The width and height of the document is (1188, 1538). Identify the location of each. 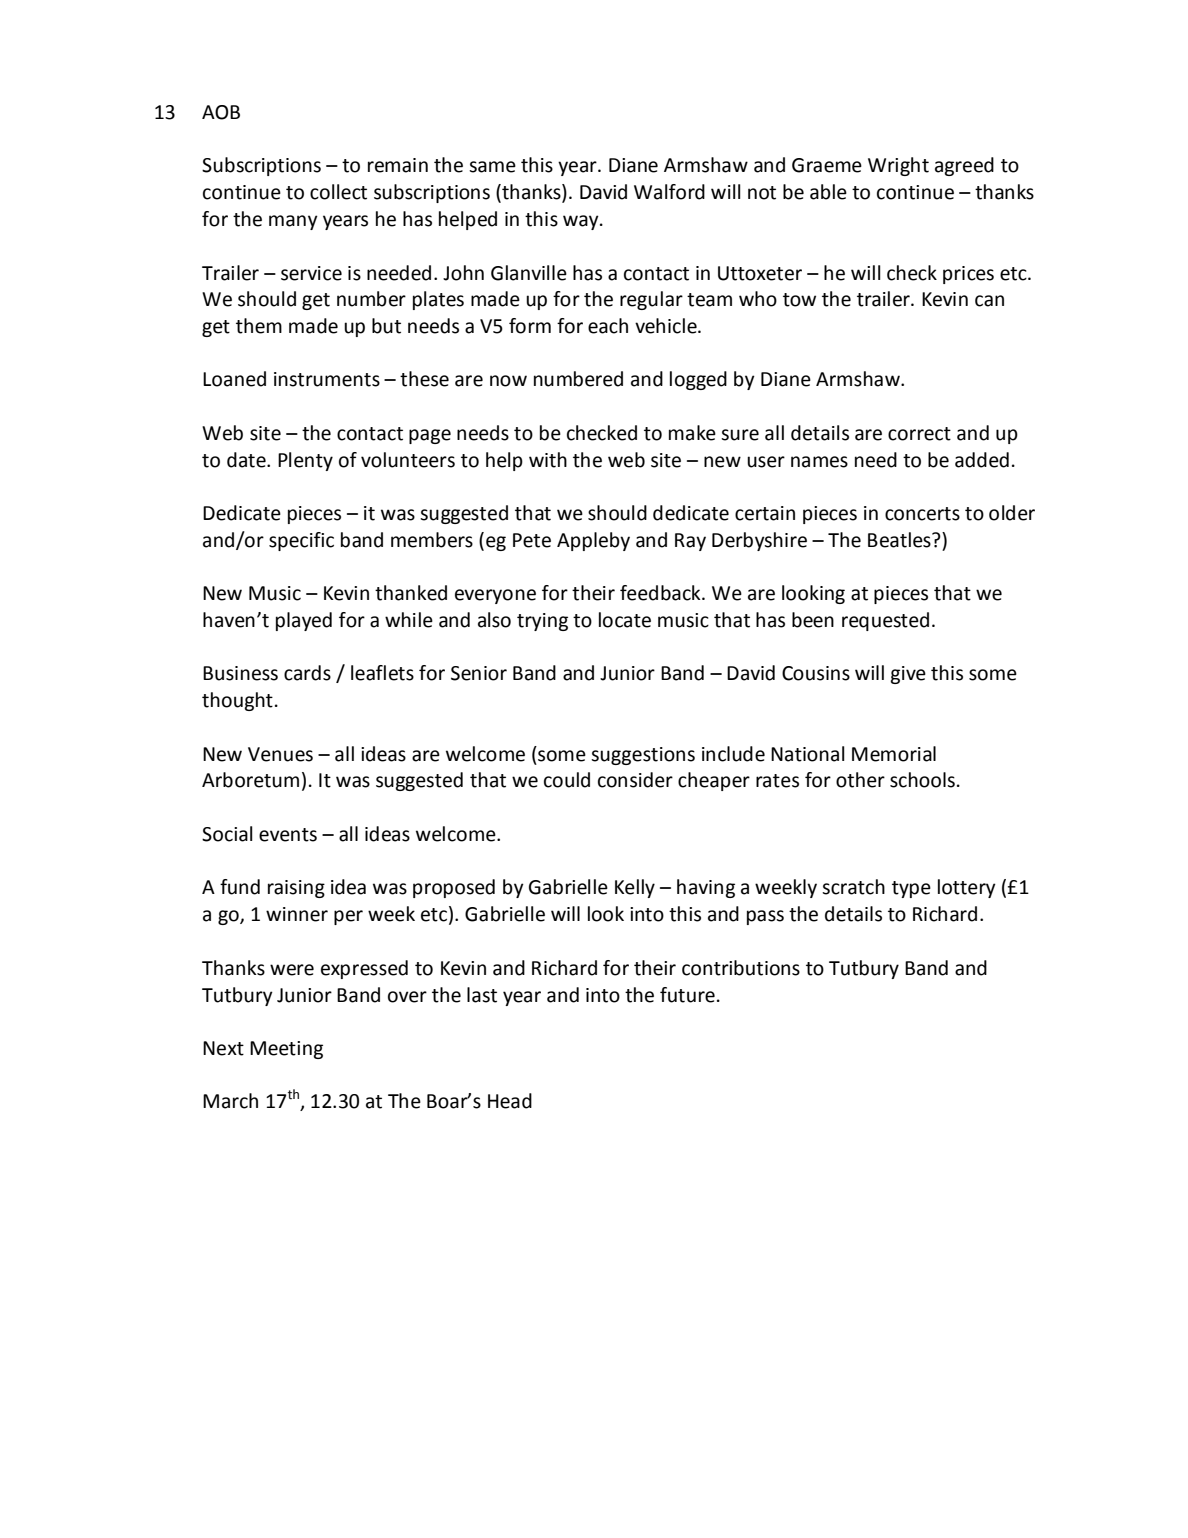
(608, 326).
